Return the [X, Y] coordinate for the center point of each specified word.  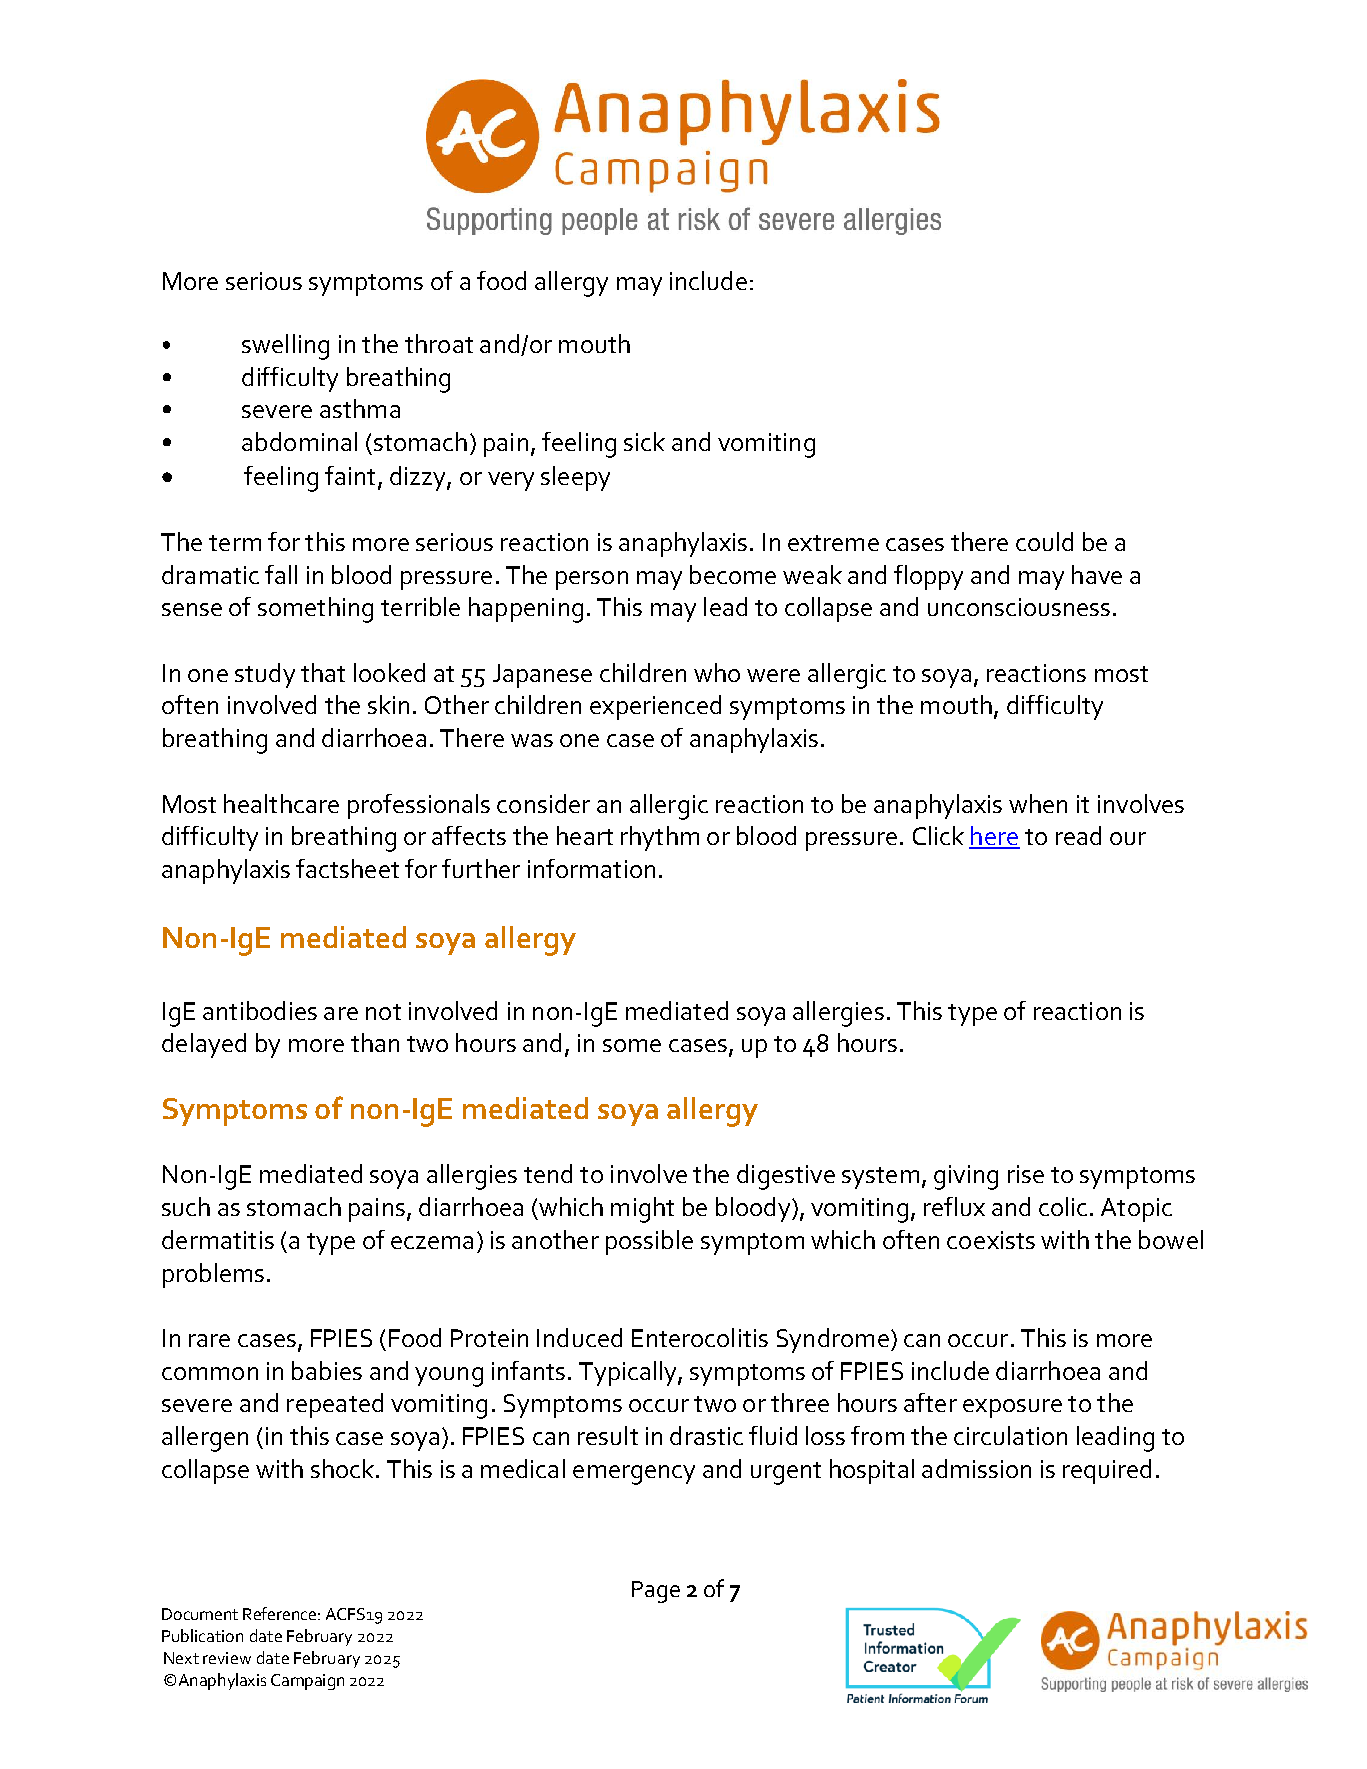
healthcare [281, 803]
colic [1063, 1206]
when [1038, 803]
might [642, 1210]
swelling [285, 347]
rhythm [660, 838]
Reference [279, 1613]
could [1044, 541]
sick [644, 441]
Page [656, 1592]
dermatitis [218, 1239]
